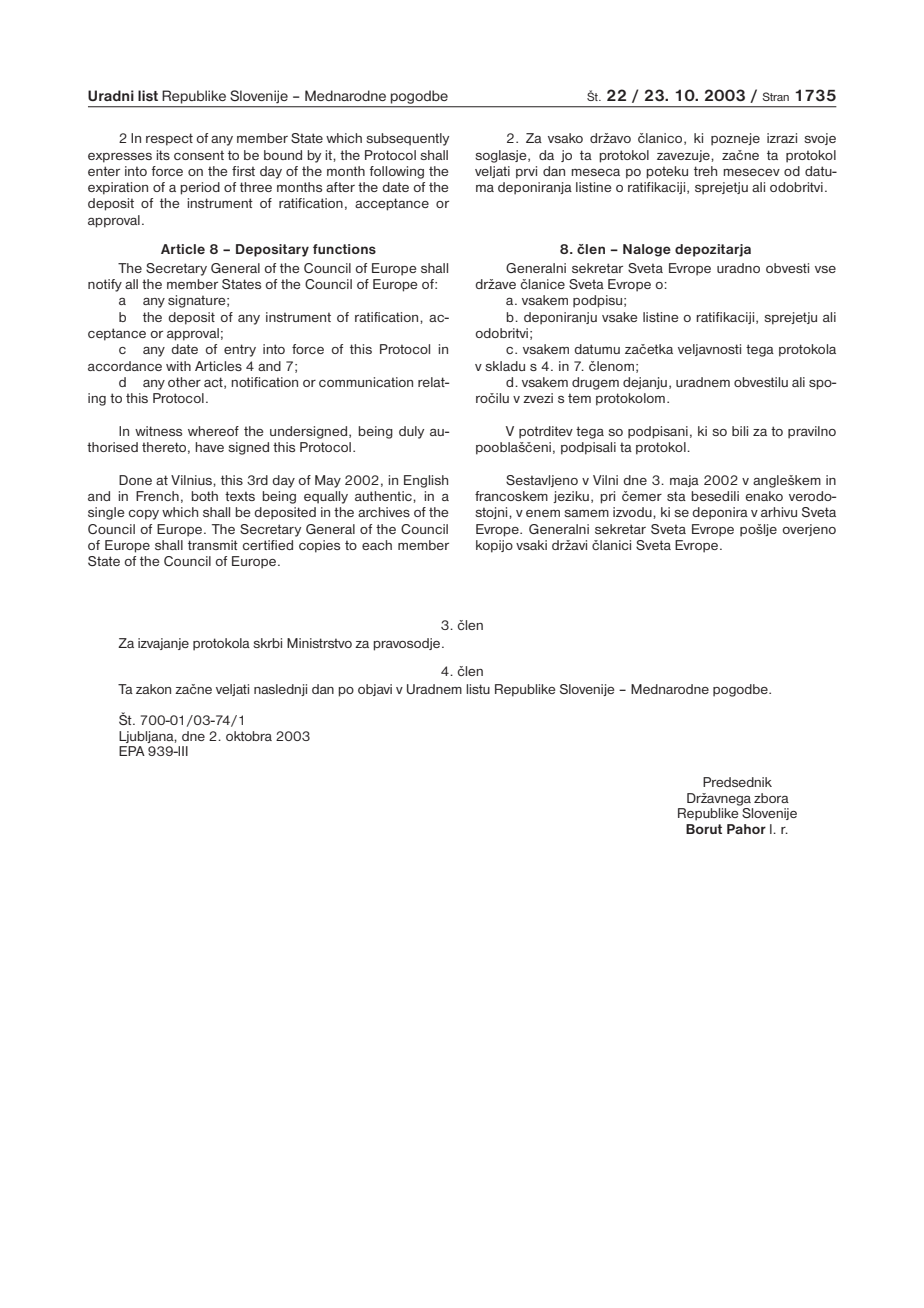 The image size is (924, 1308). I want to click on respect, so click(169, 139).
